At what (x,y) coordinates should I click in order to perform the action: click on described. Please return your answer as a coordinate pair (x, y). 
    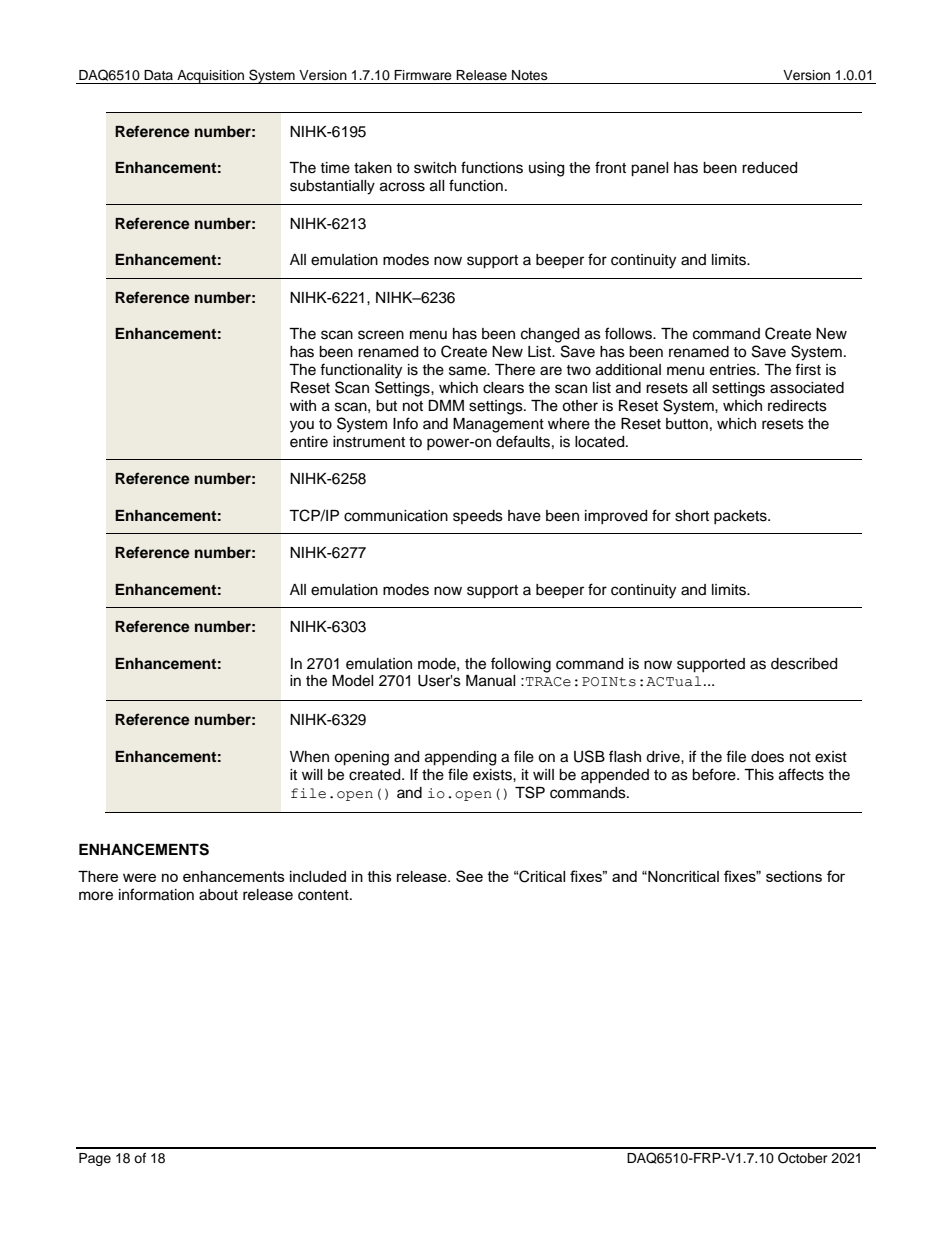
    Looking at the image, I should click on (804, 664).
